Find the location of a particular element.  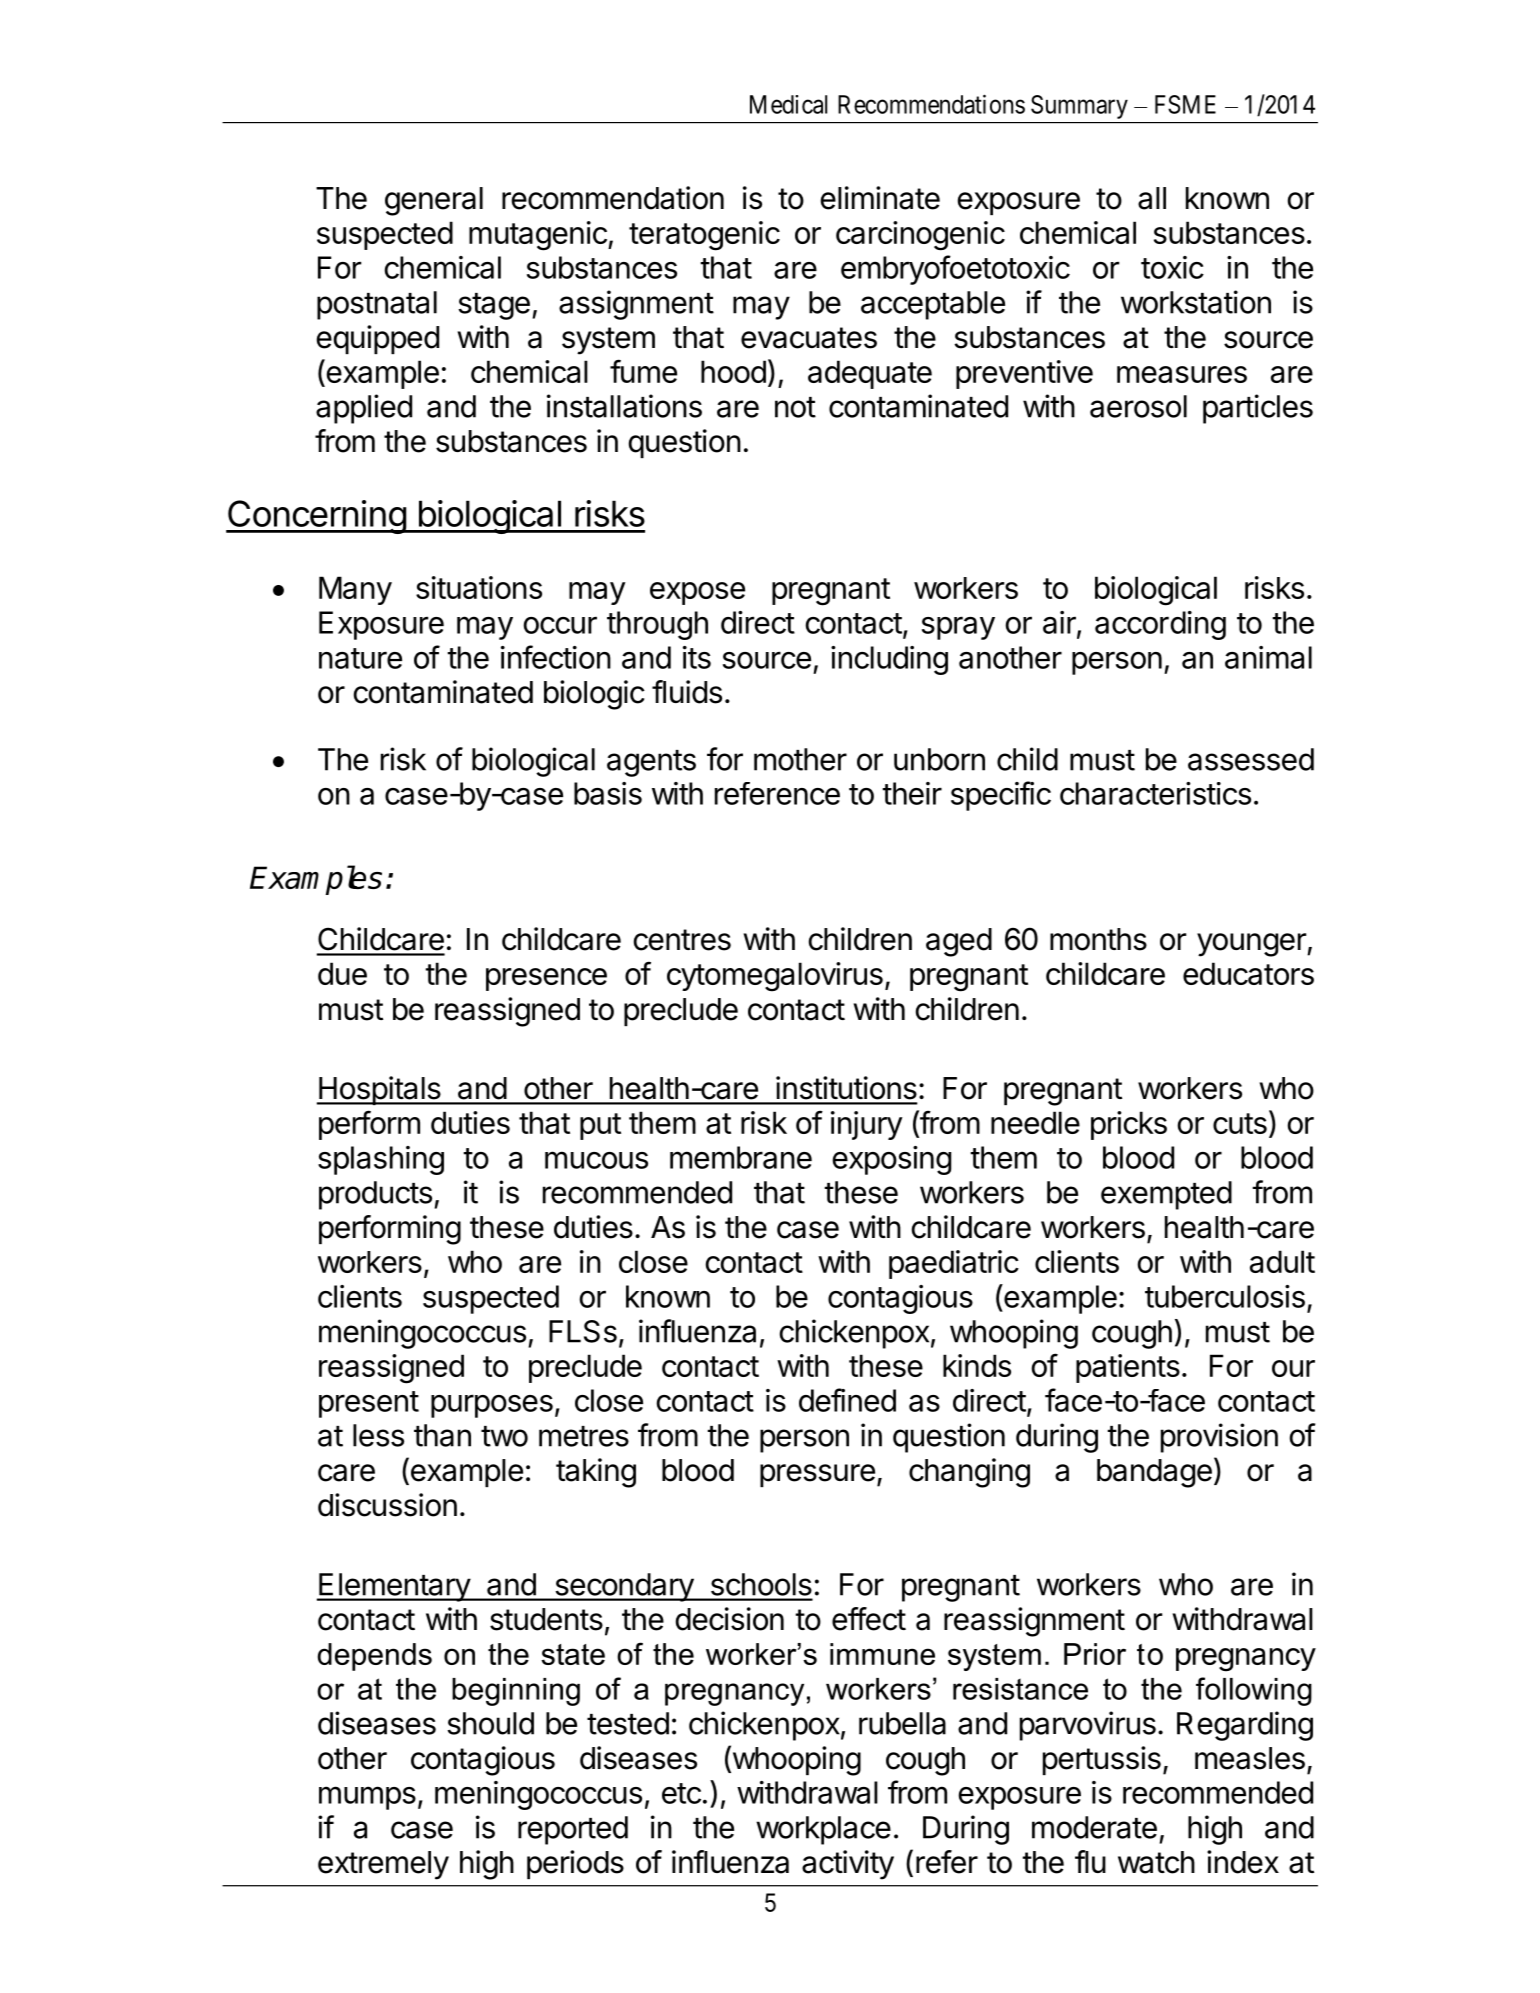

workplace is located at coordinates (823, 1830).
